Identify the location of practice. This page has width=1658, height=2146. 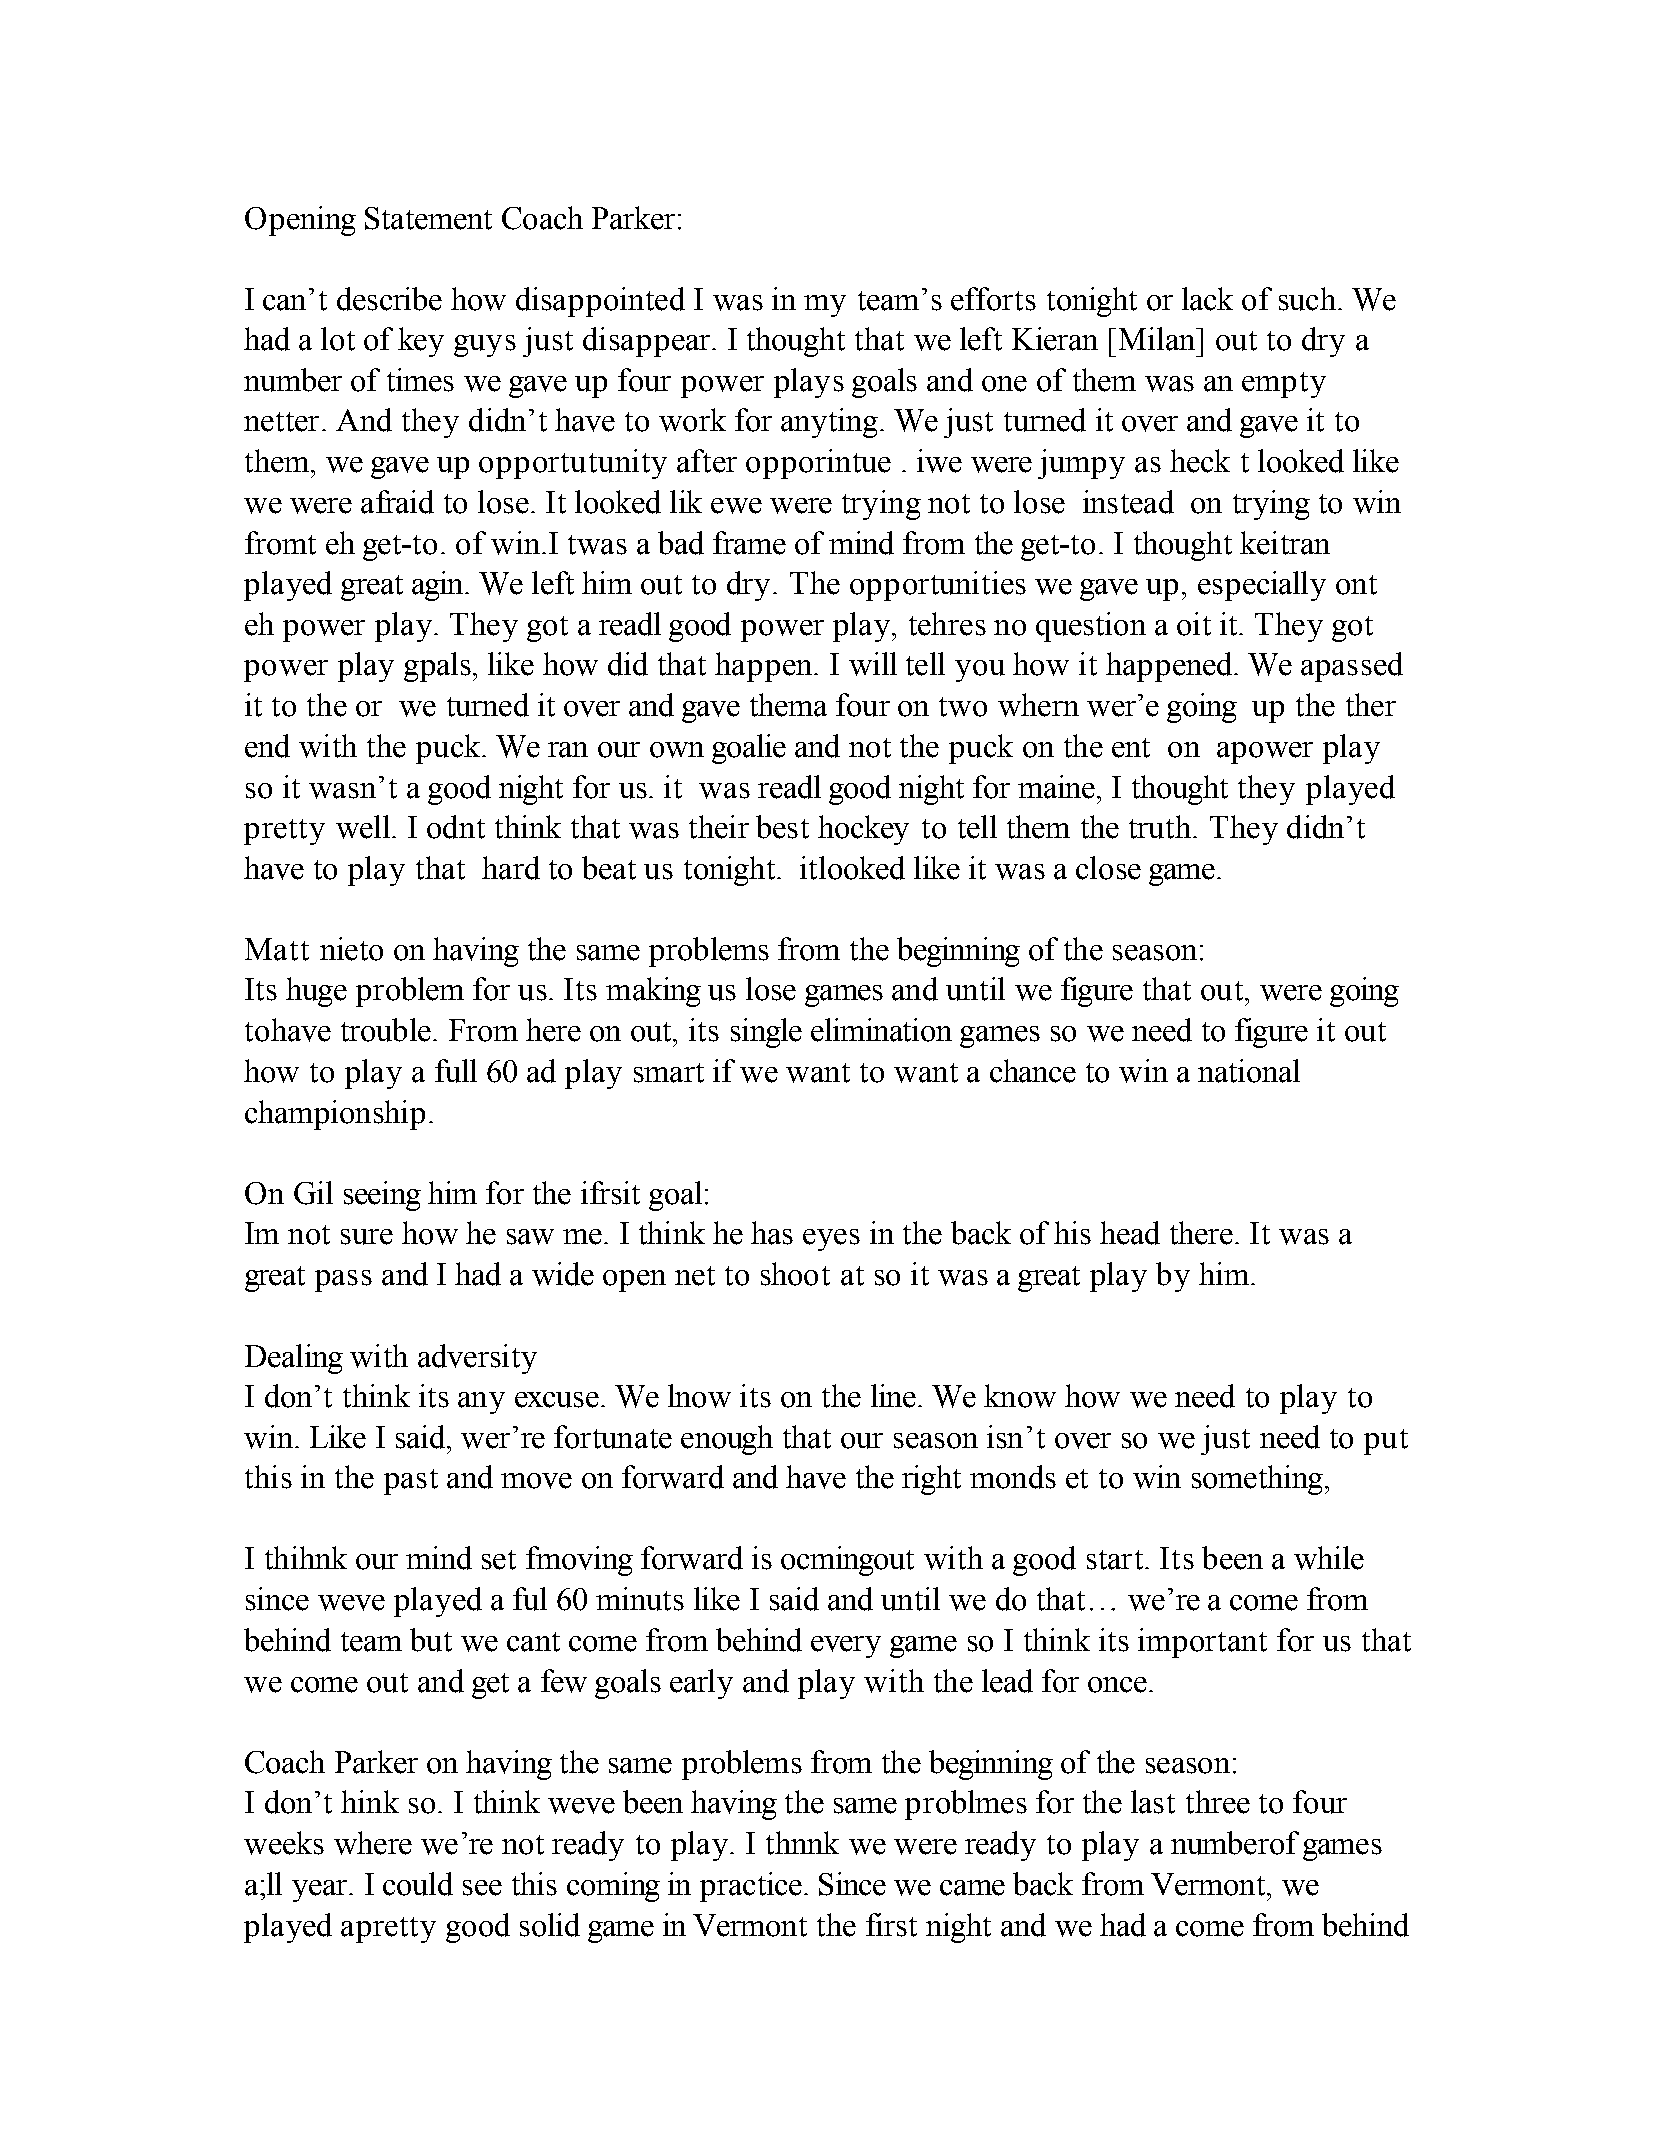
(751, 1887).
